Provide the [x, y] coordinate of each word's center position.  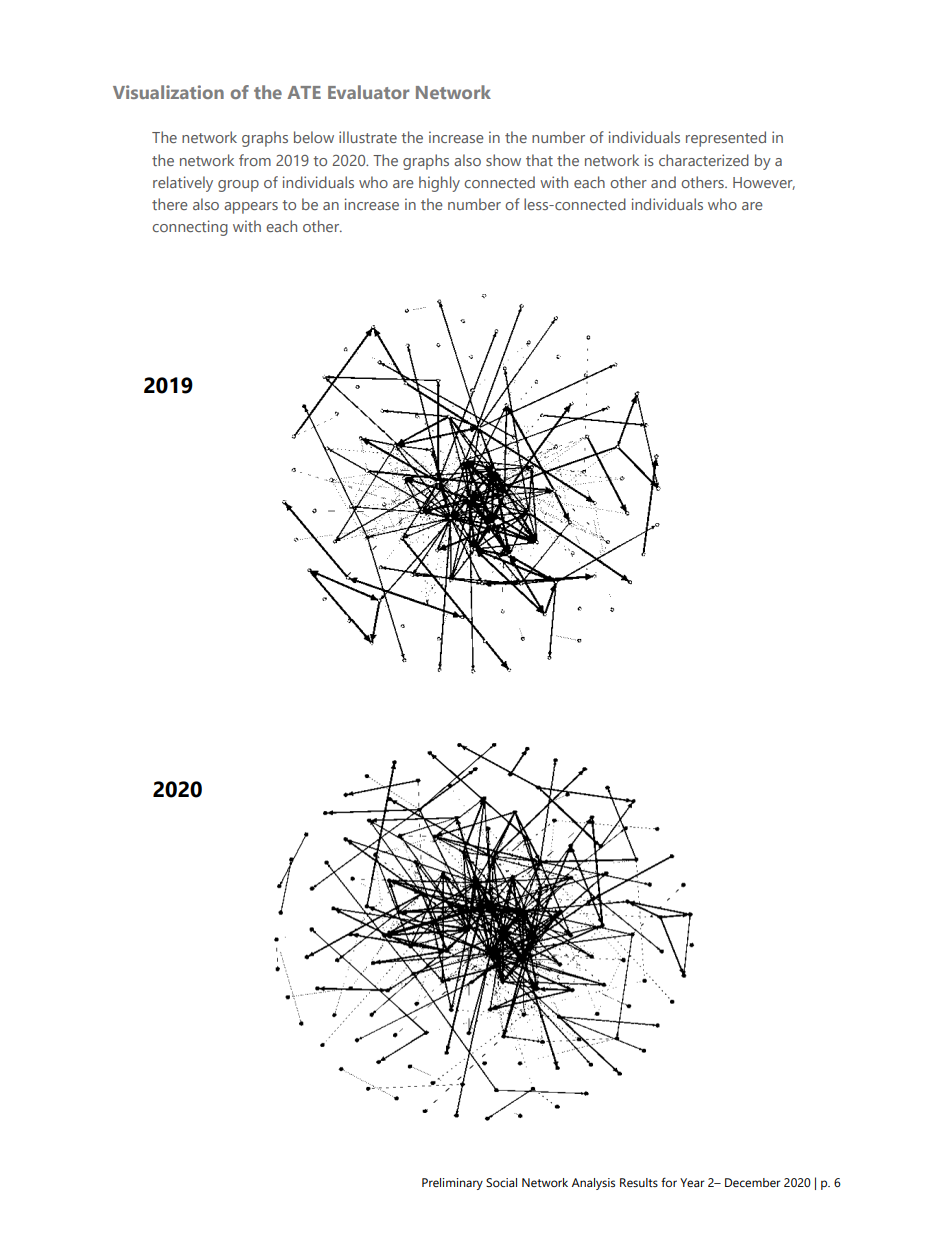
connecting [190, 228]
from [255, 160]
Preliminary [452, 1184]
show [503, 160]
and [663, 182]
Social [501, 1182]
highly [439, 184]
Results [639, 1182]
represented [726, 139]
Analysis [593, 1184]
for [669, 1182]
